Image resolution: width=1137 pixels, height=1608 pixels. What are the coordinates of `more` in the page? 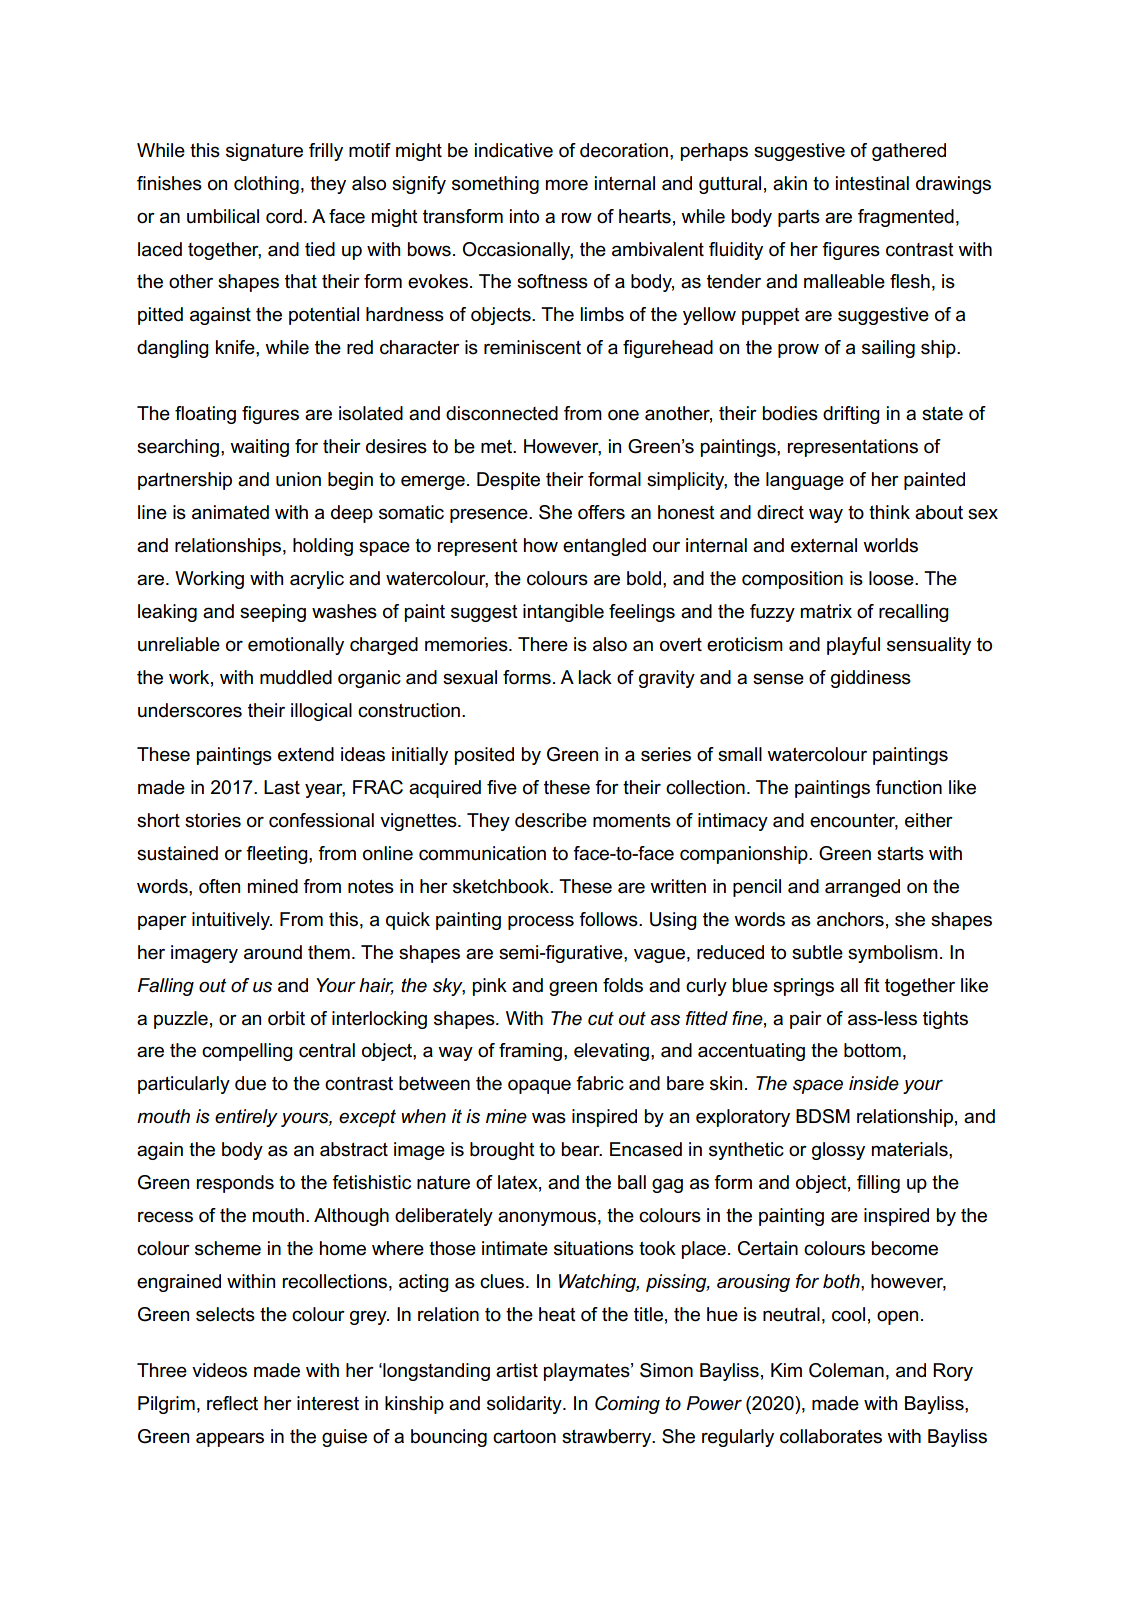 It's located at (567, 185).
